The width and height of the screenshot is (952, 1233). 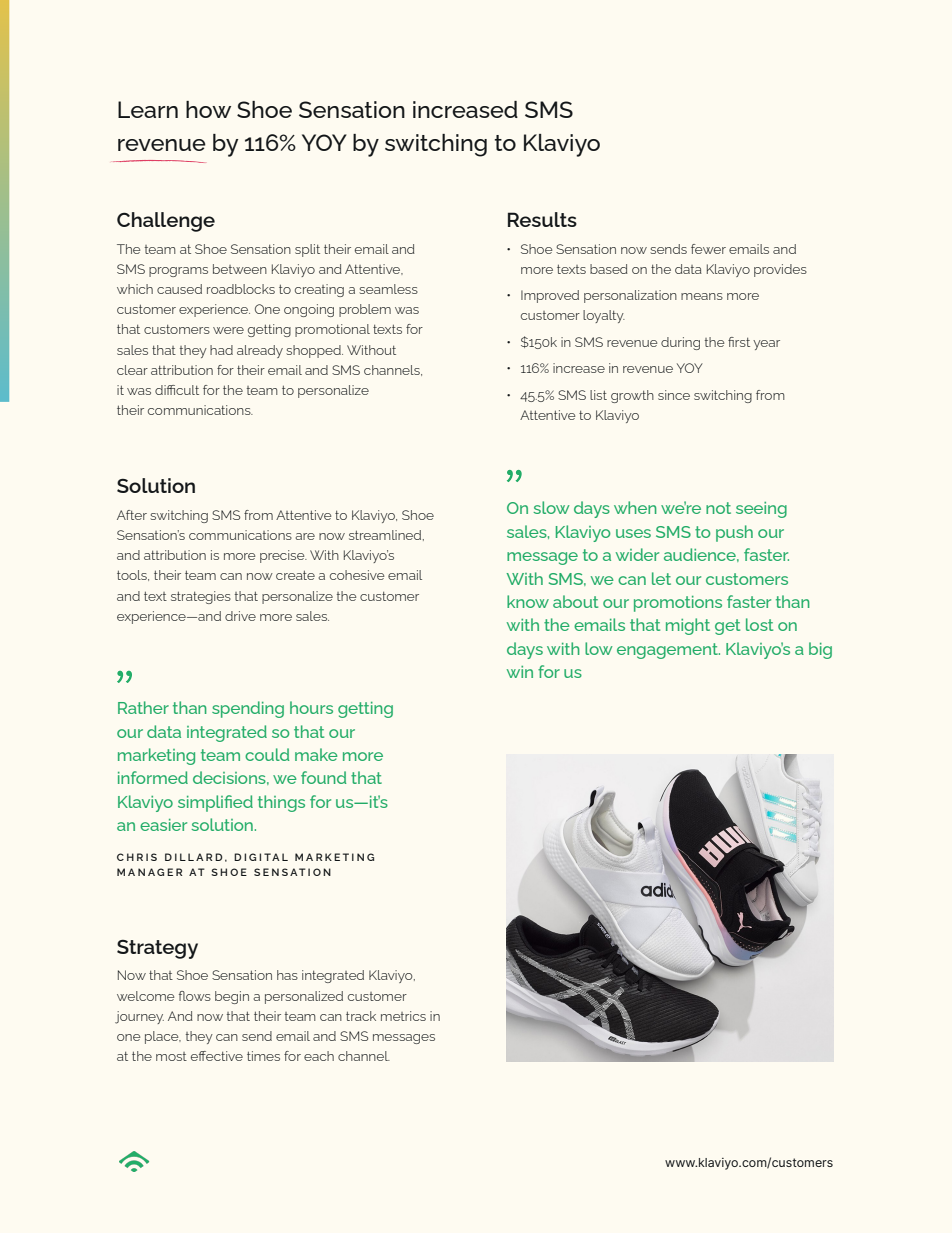 I want to click on Results, so click(x=542, y=219).
